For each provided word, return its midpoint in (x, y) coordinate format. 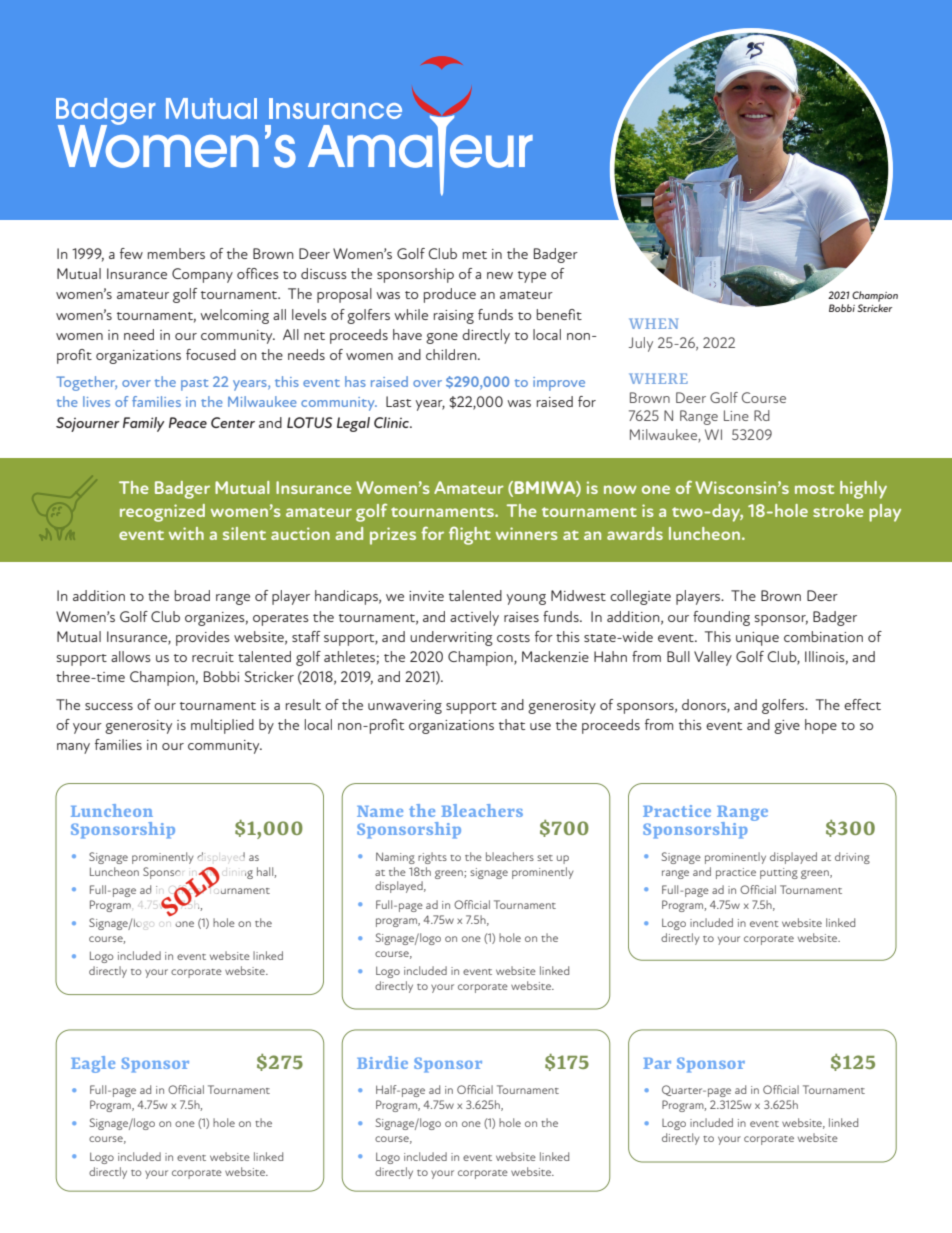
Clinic (392, 422)
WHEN (653, 323)
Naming (395, 858)
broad (192, 595)
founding (721, 618)
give (787, 727)
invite (426, 596)
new (500, 275)
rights (432, 858)
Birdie (382, 1062)
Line (736, 415)
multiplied (222, 726)
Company (202, 275)
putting (779, 873)
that (512, 724)
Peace (188, 422)
